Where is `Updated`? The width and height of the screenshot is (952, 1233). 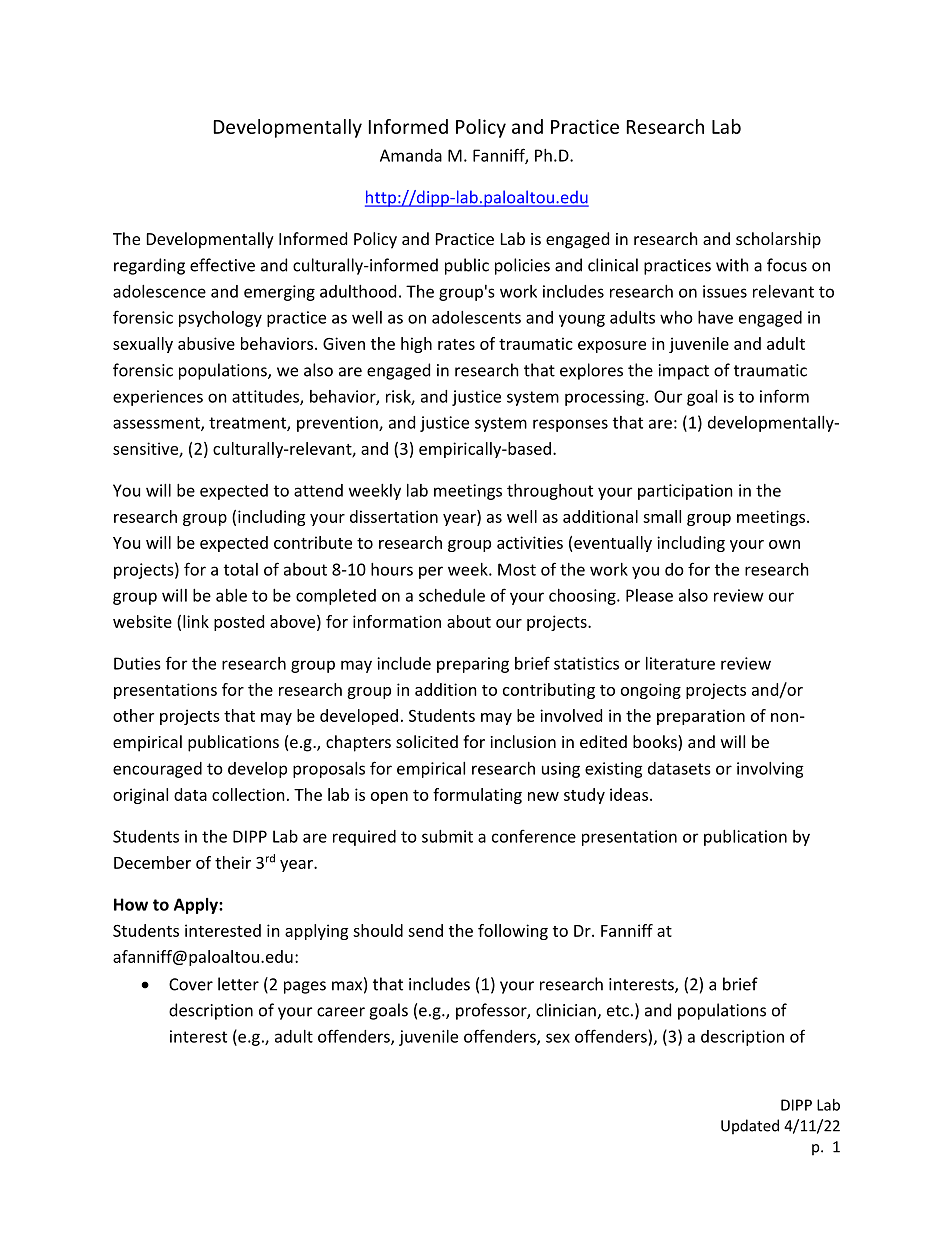
Updated is located at coordinates (750, 1127).
